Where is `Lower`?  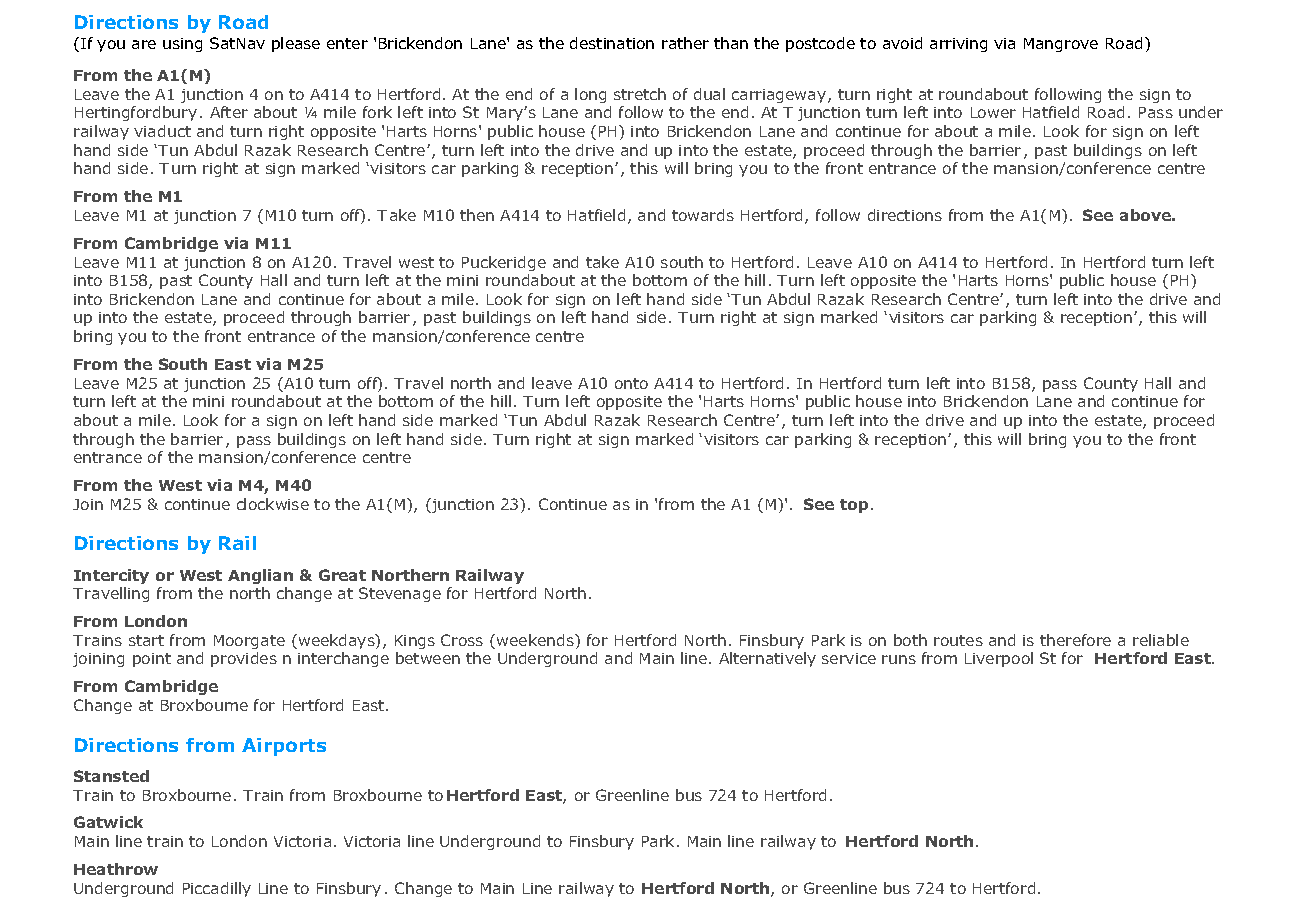 Lower is located at coordinates (993, 112).
